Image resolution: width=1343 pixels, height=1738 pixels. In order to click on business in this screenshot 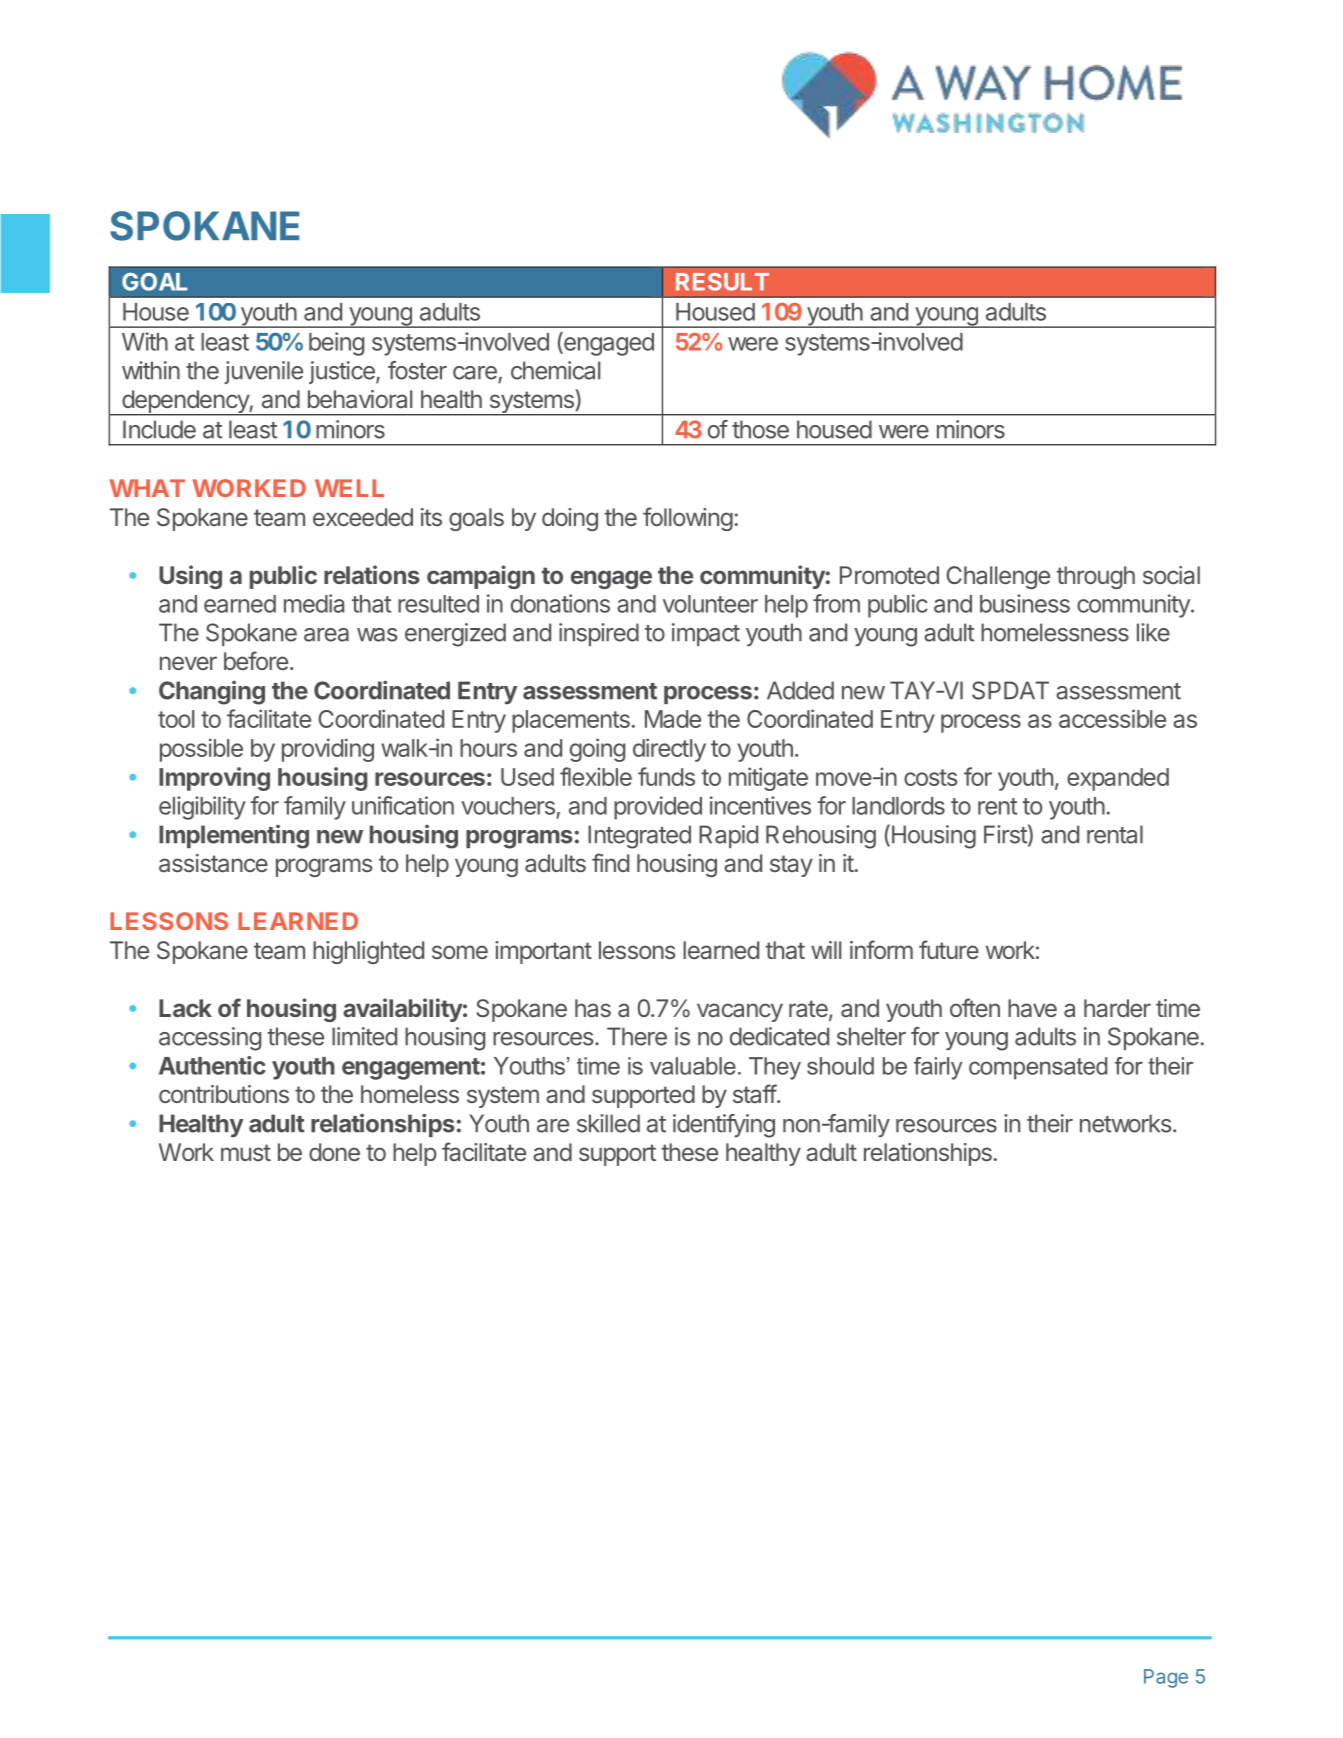, I will do `click(1025, 603)`.
